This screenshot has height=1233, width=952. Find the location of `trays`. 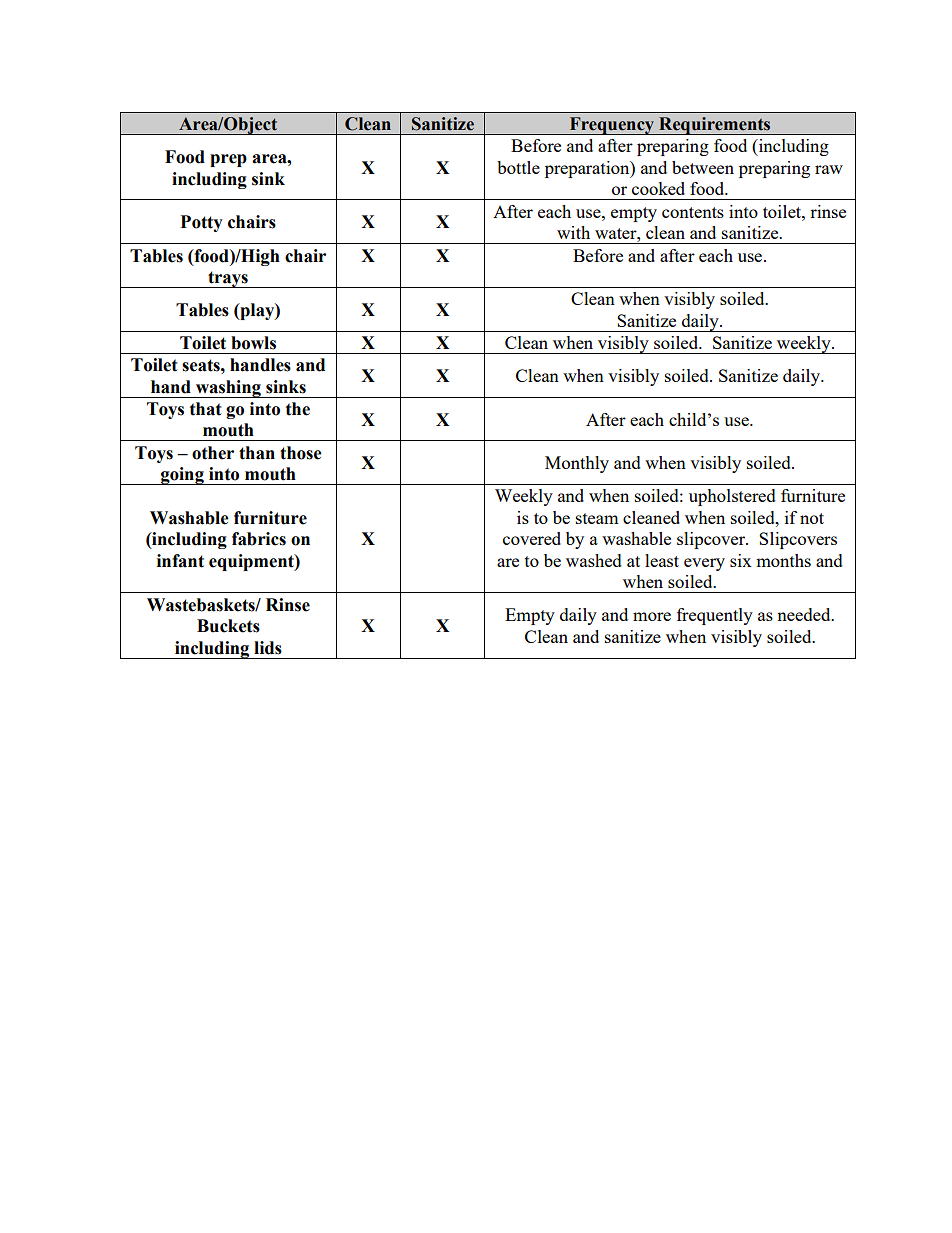

trays is located at coordinates (228, 279).
